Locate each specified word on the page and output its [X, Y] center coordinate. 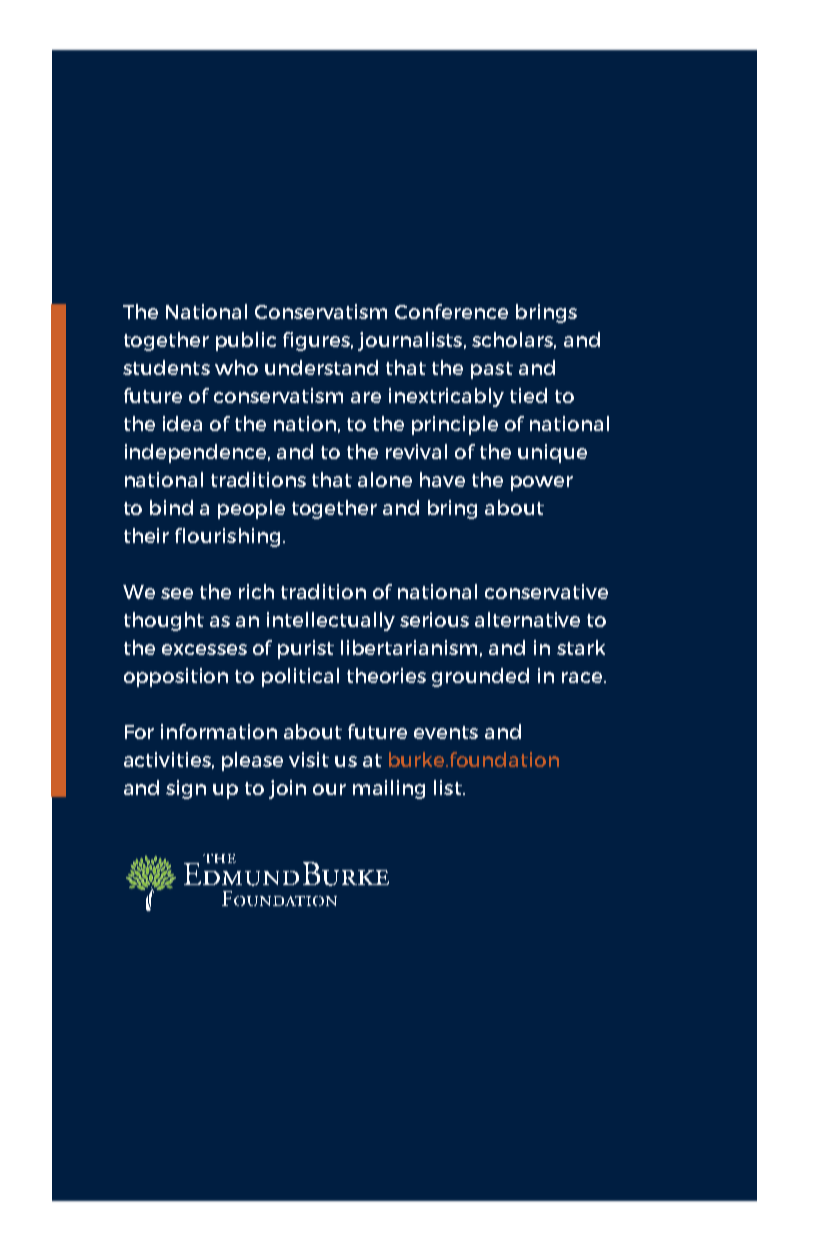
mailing [389, 789]
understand [321, 367]
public [246, 341]
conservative [546, 591]
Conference [451, 311]
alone [385, 479]
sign [186, 789]
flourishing [227, 537]
